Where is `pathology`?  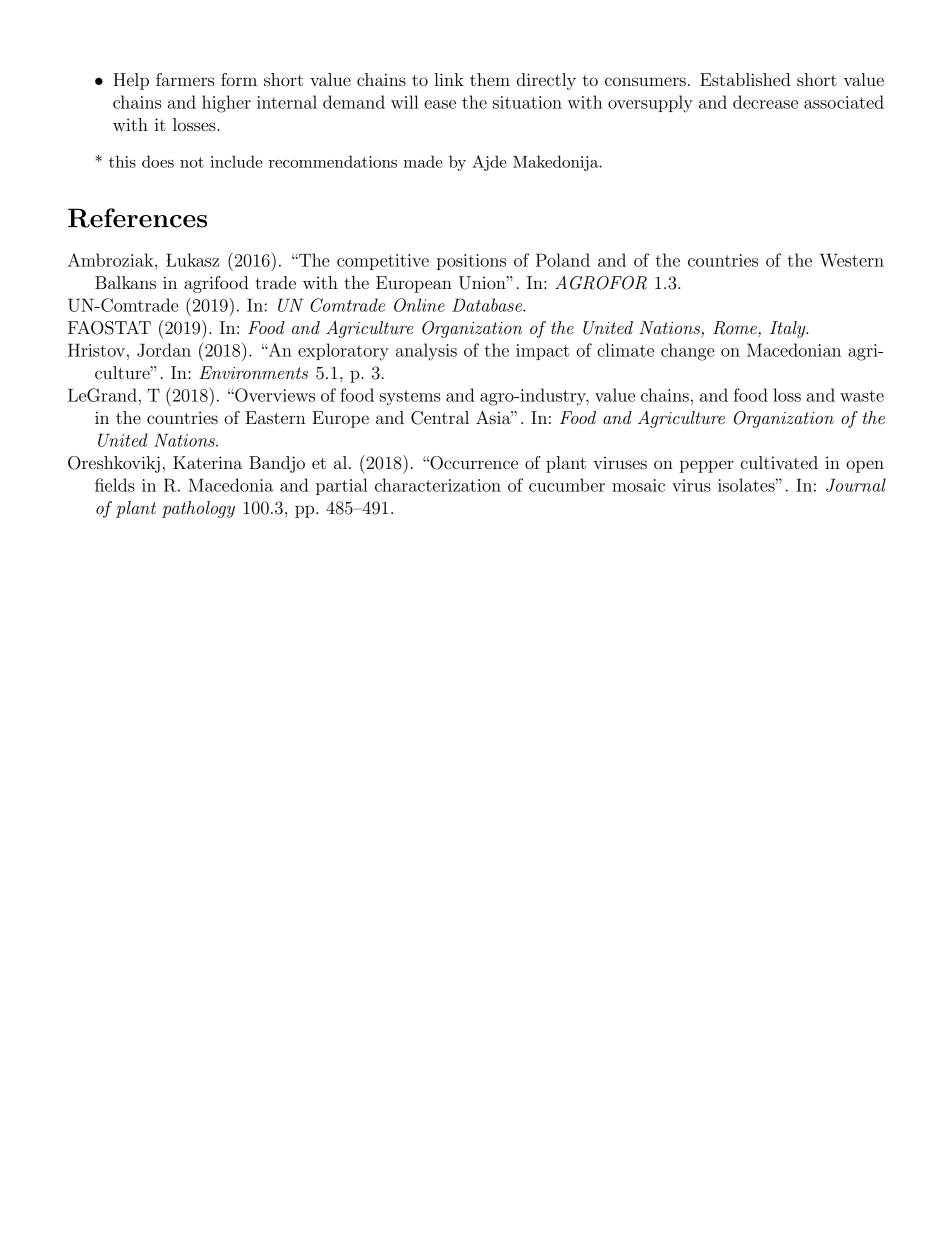
pathology is located at coordinates (198, 509).
